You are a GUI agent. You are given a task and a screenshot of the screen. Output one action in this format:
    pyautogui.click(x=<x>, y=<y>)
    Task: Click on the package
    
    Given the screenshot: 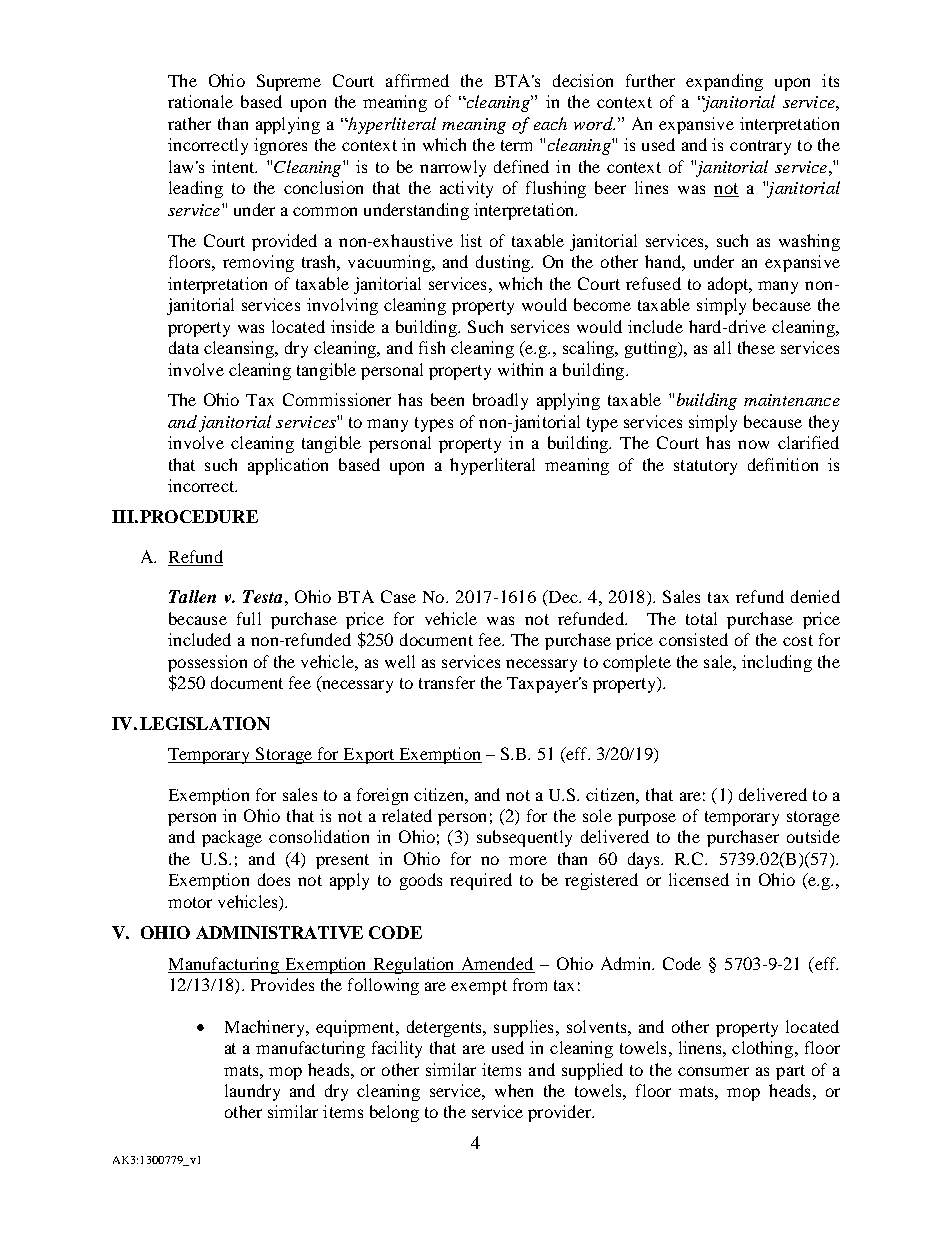 What is the action you would take?
    pyautogui.click(x=232, y=838)
